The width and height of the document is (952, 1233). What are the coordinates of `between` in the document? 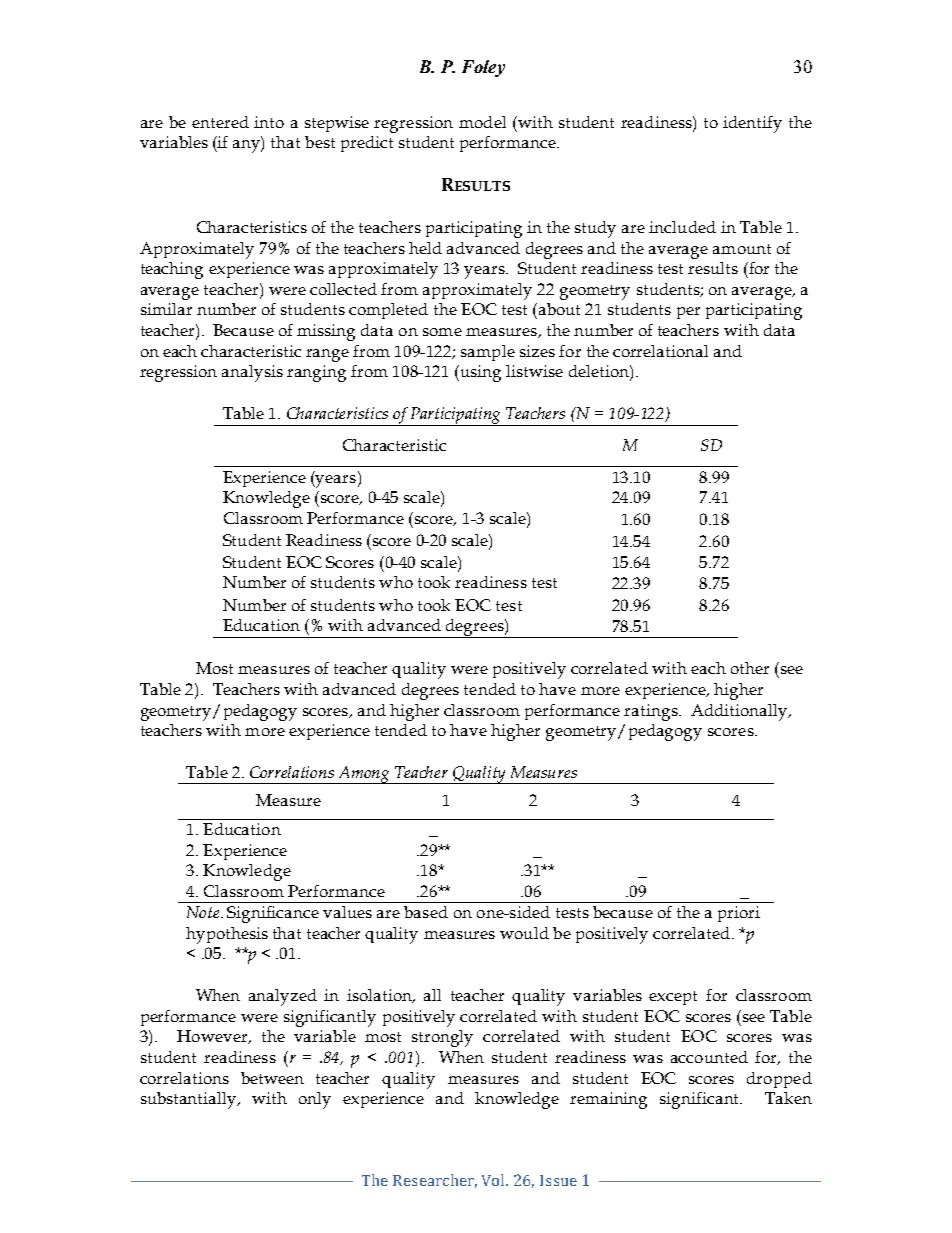 It's located at (272, 1078).
